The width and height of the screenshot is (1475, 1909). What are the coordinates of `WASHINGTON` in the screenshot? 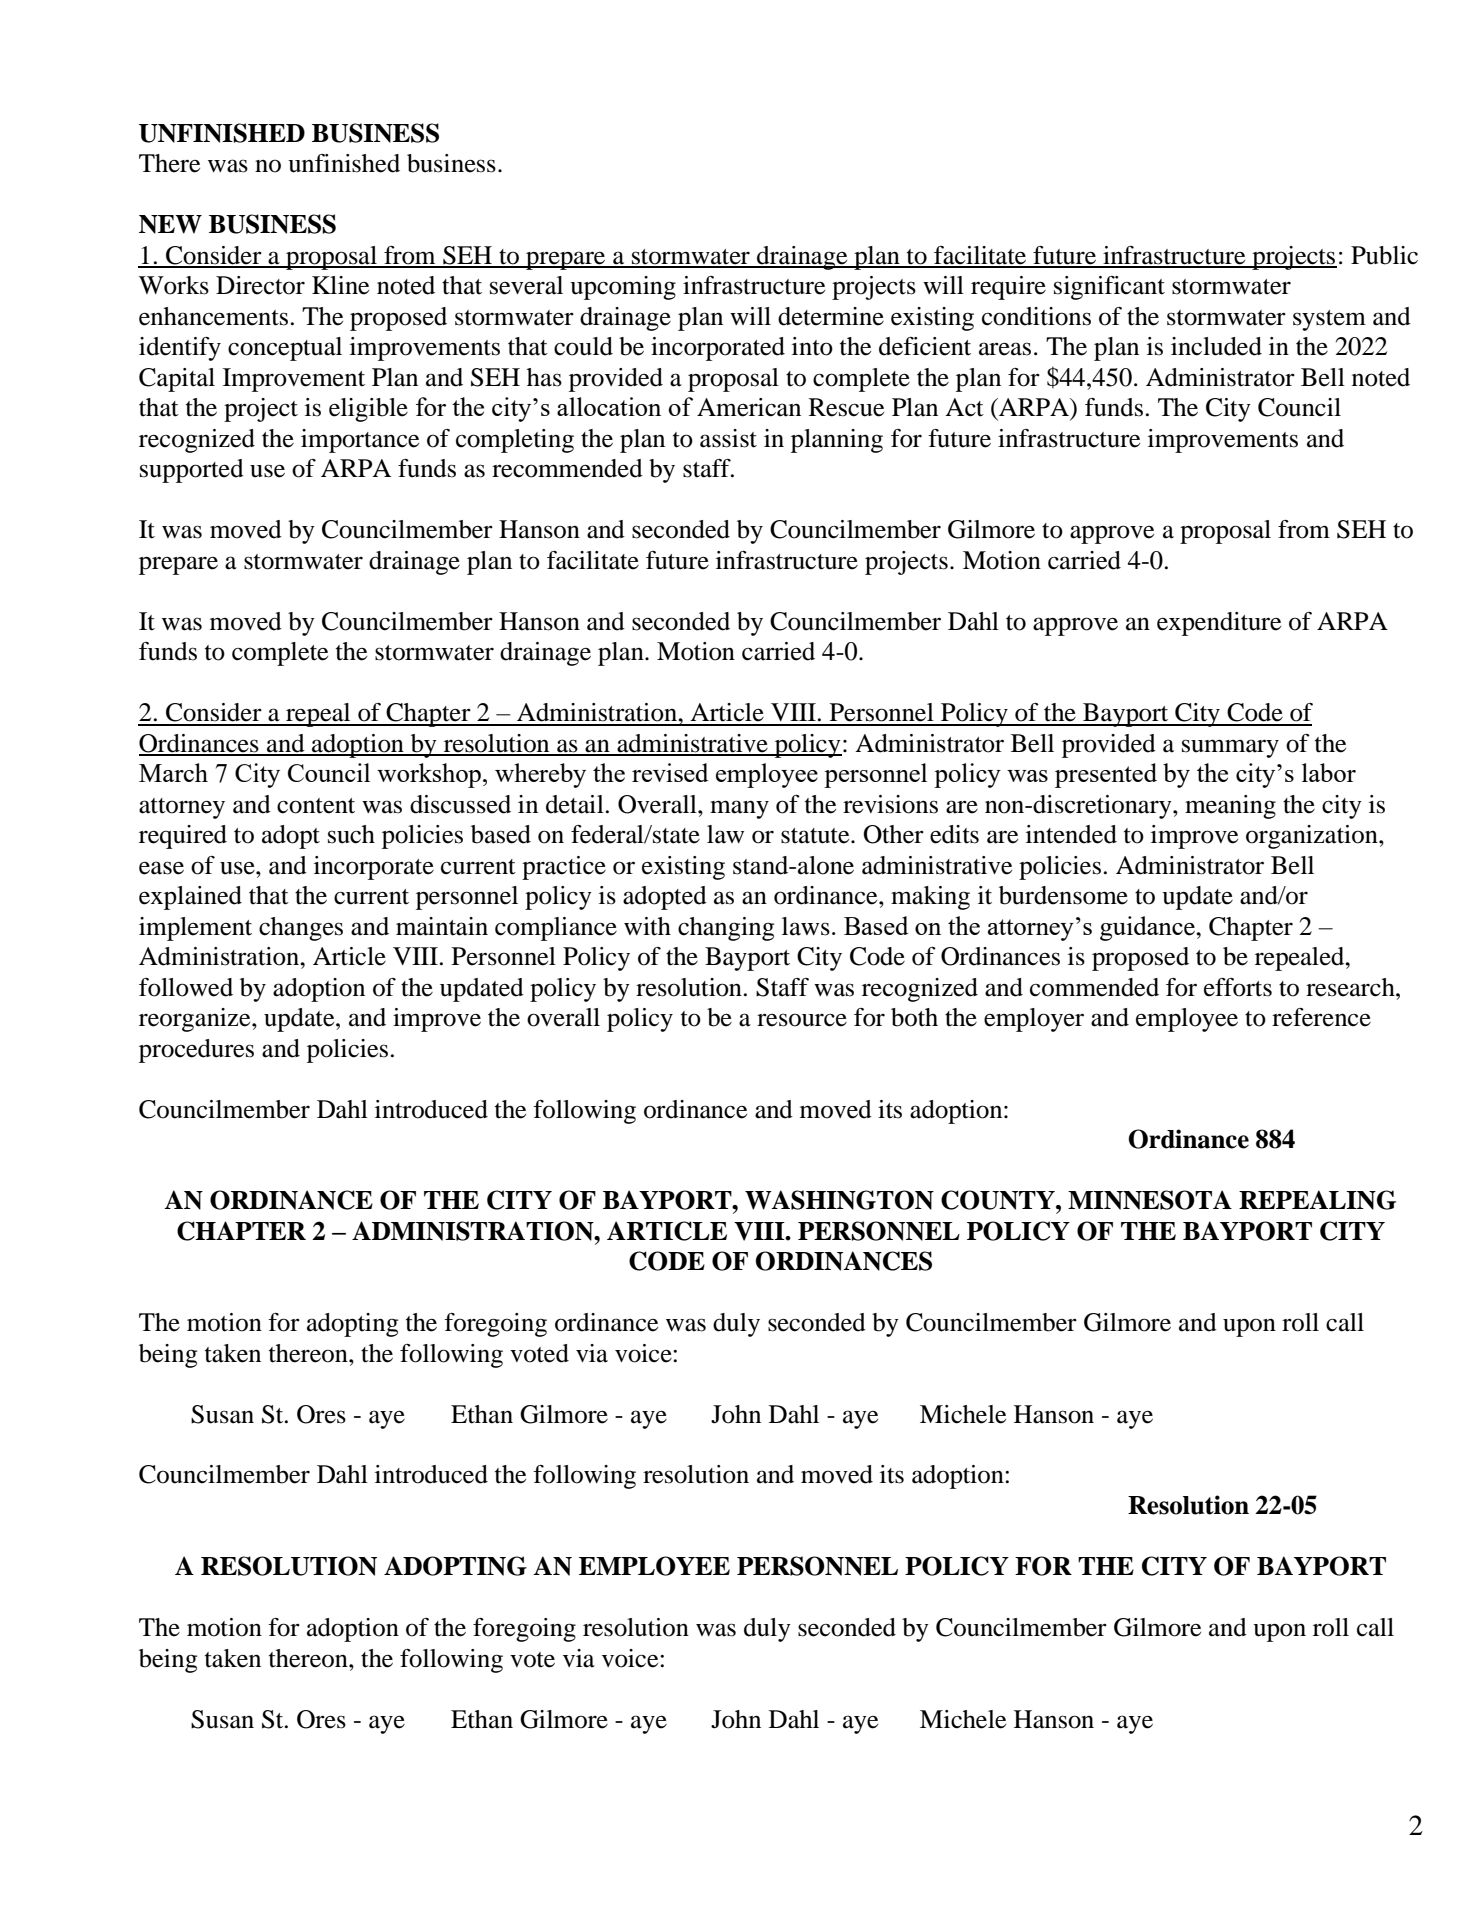 It's located at (839, 1200).
